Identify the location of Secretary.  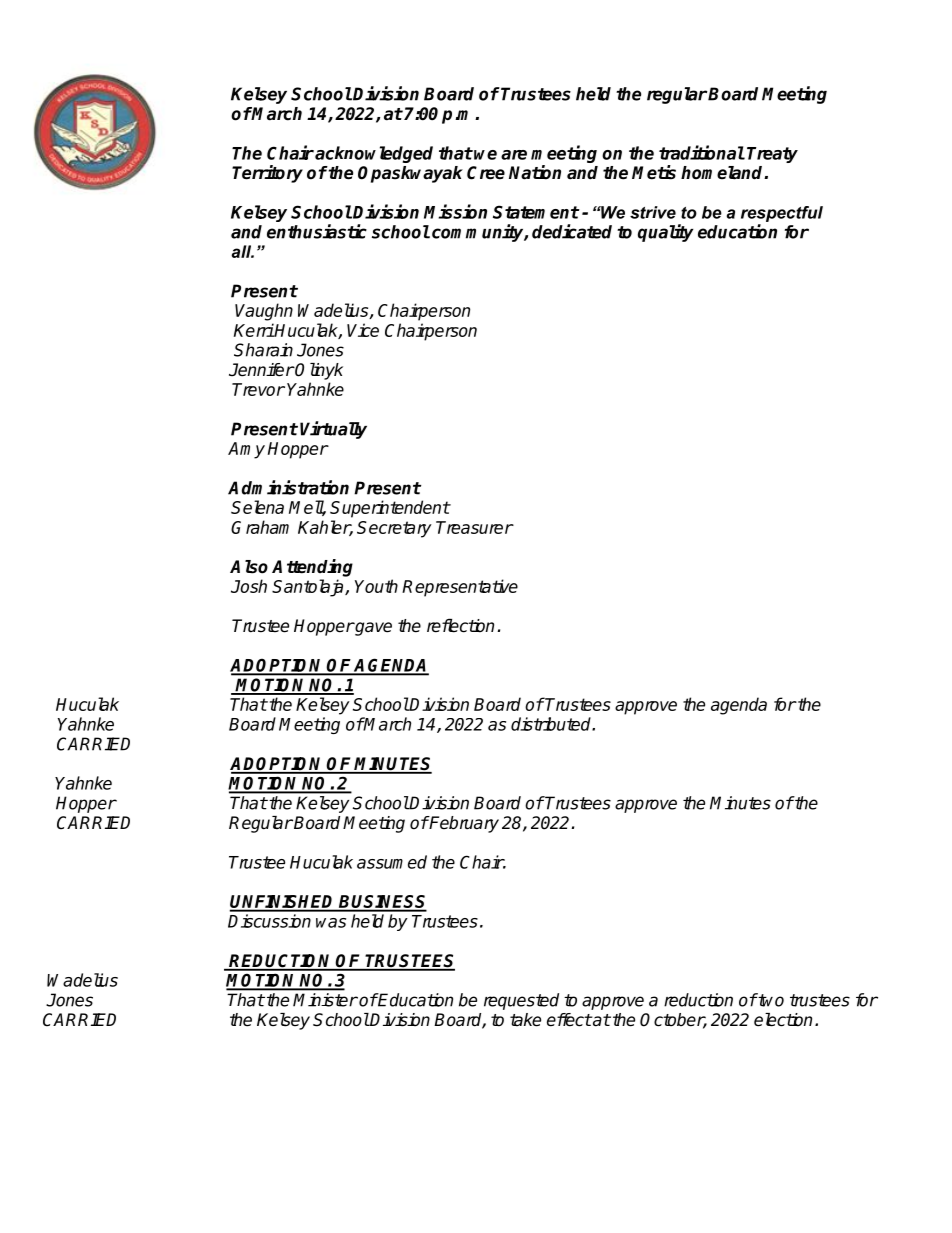
(394, 529).
